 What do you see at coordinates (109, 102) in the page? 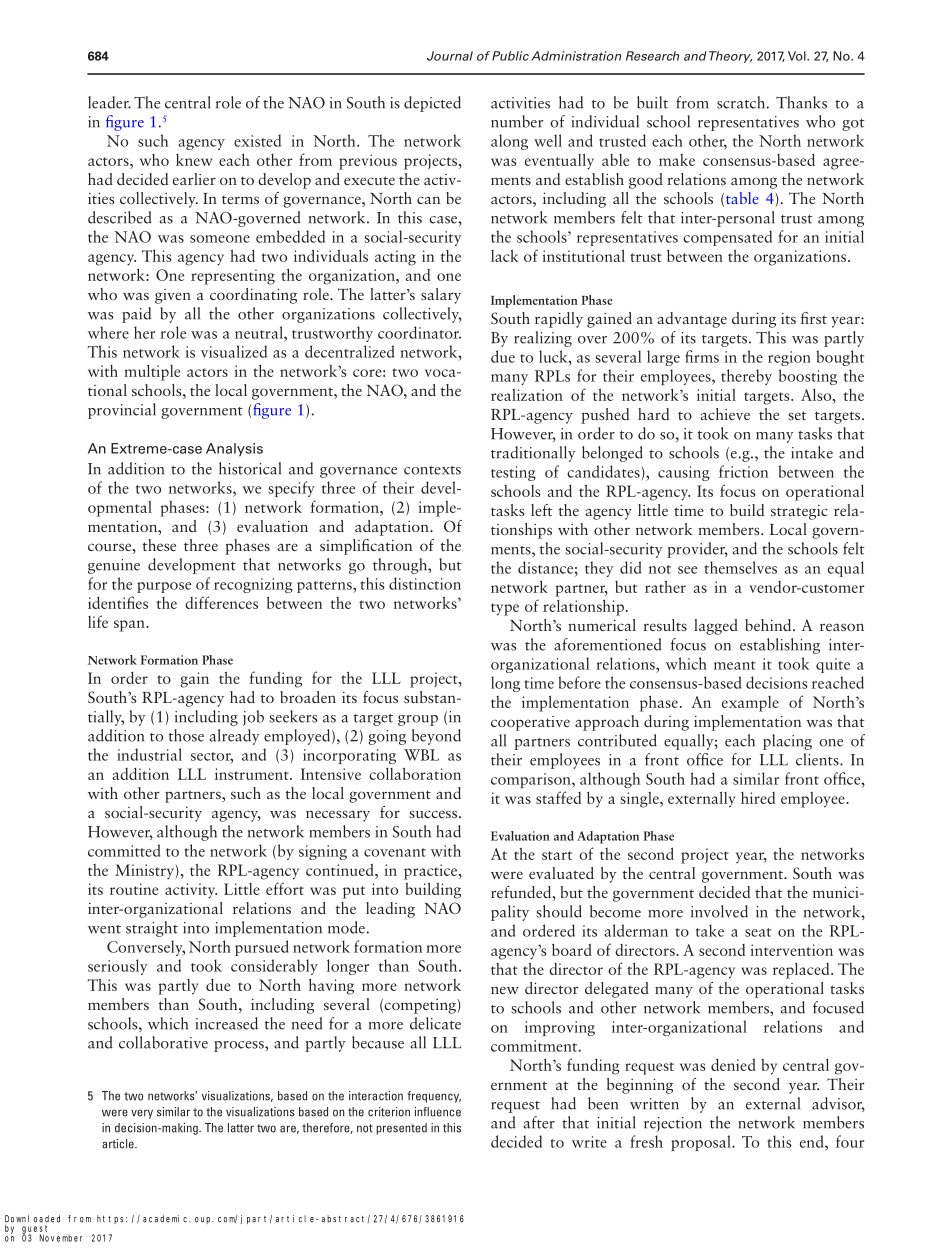
I see `leader` at bounding box center [109, 102].
